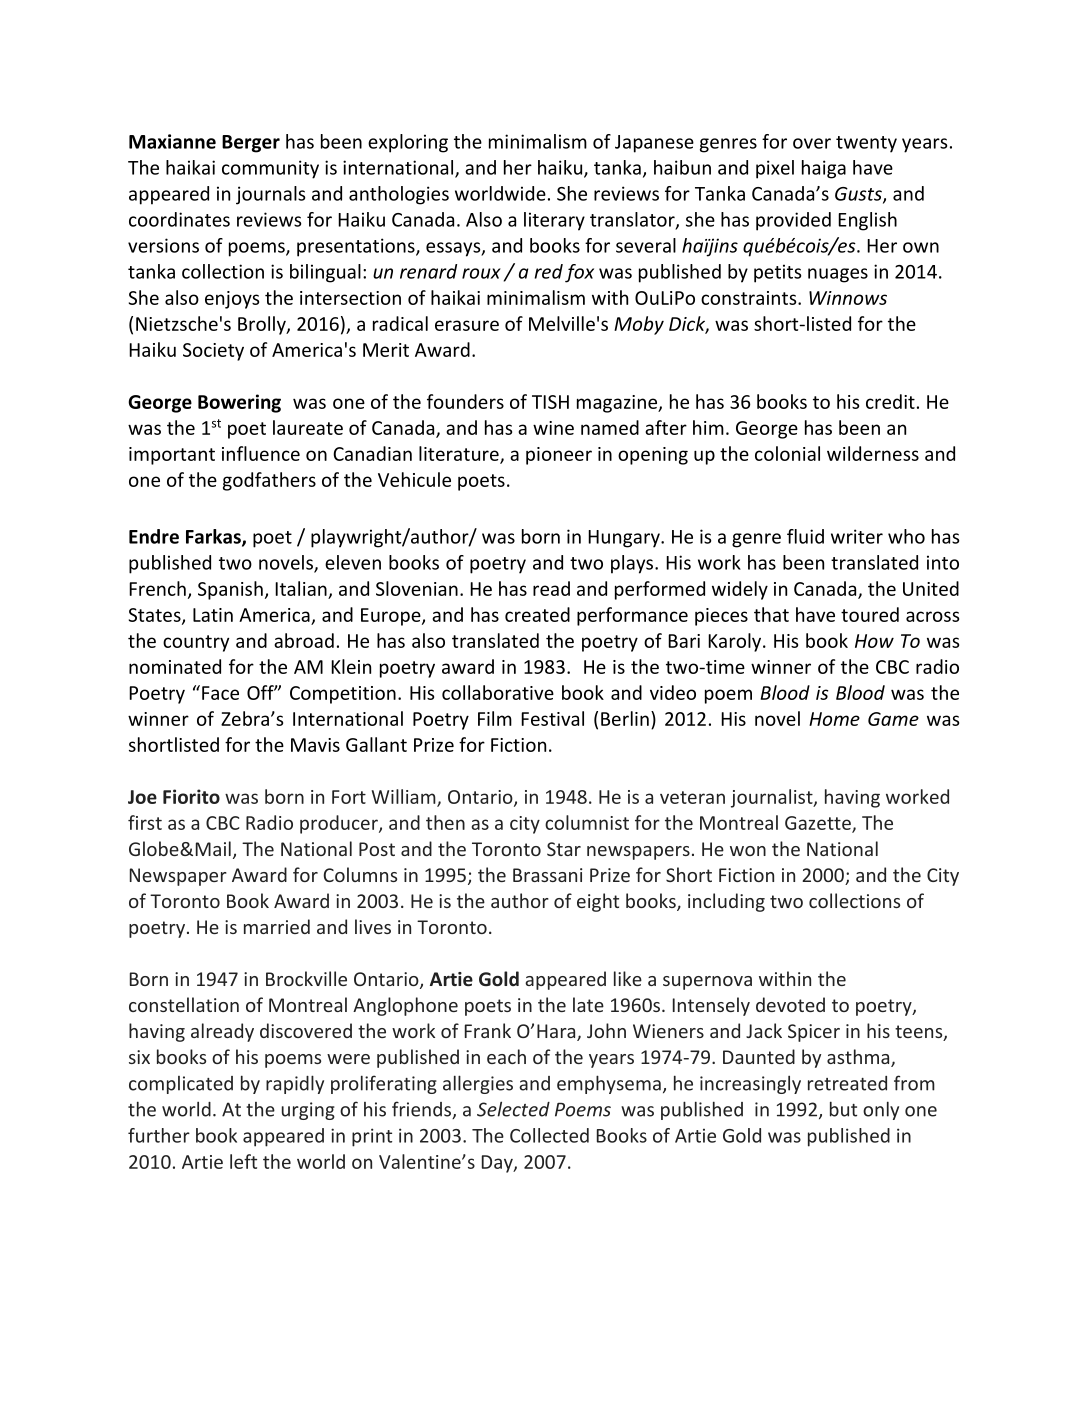 The width and height of the document is (1088, 1408). Describe the element at coordinates (243, 1161) in the document. I see `left` at that location.
